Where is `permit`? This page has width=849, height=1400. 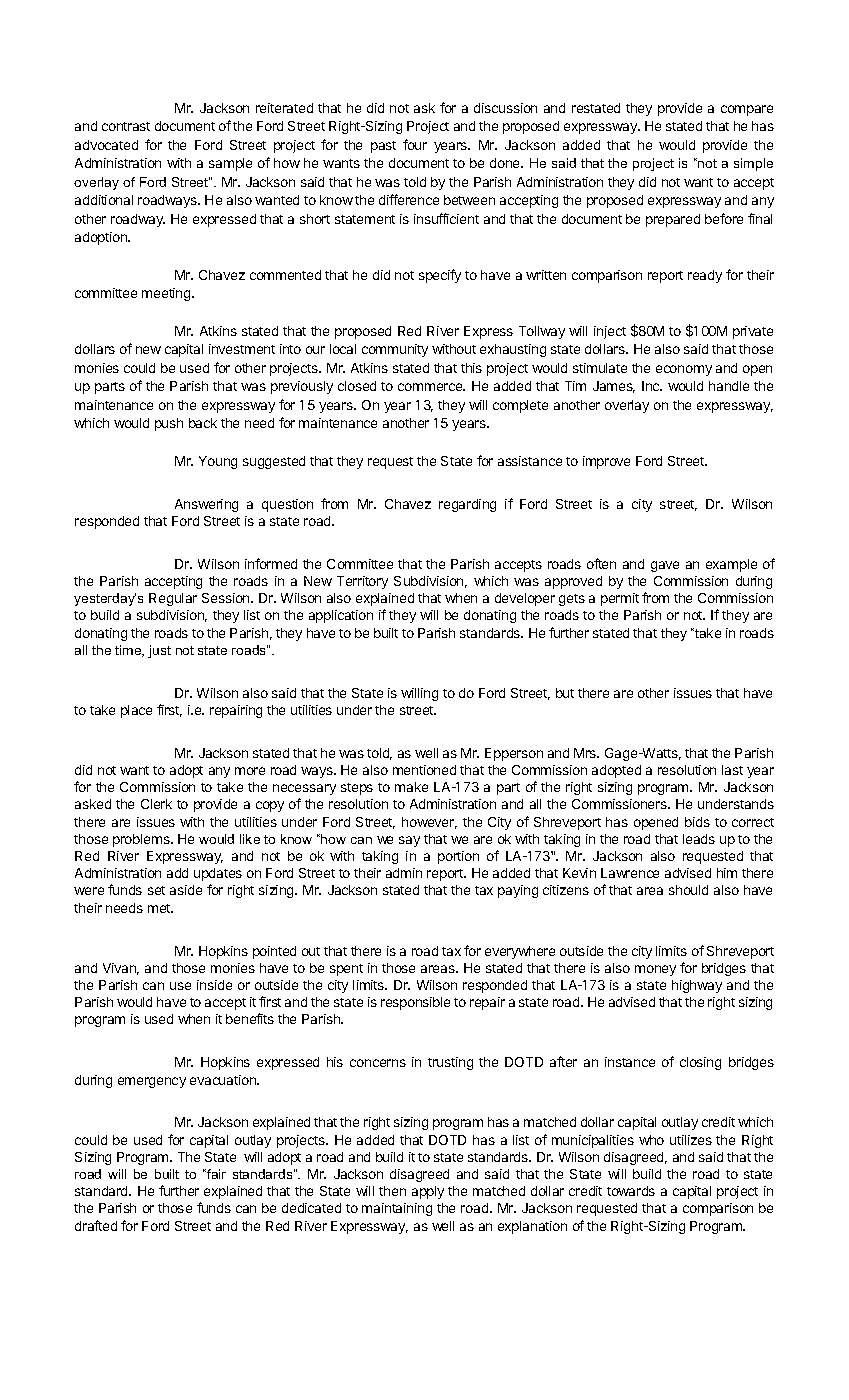
permit is located at coordinates (620, 599).
